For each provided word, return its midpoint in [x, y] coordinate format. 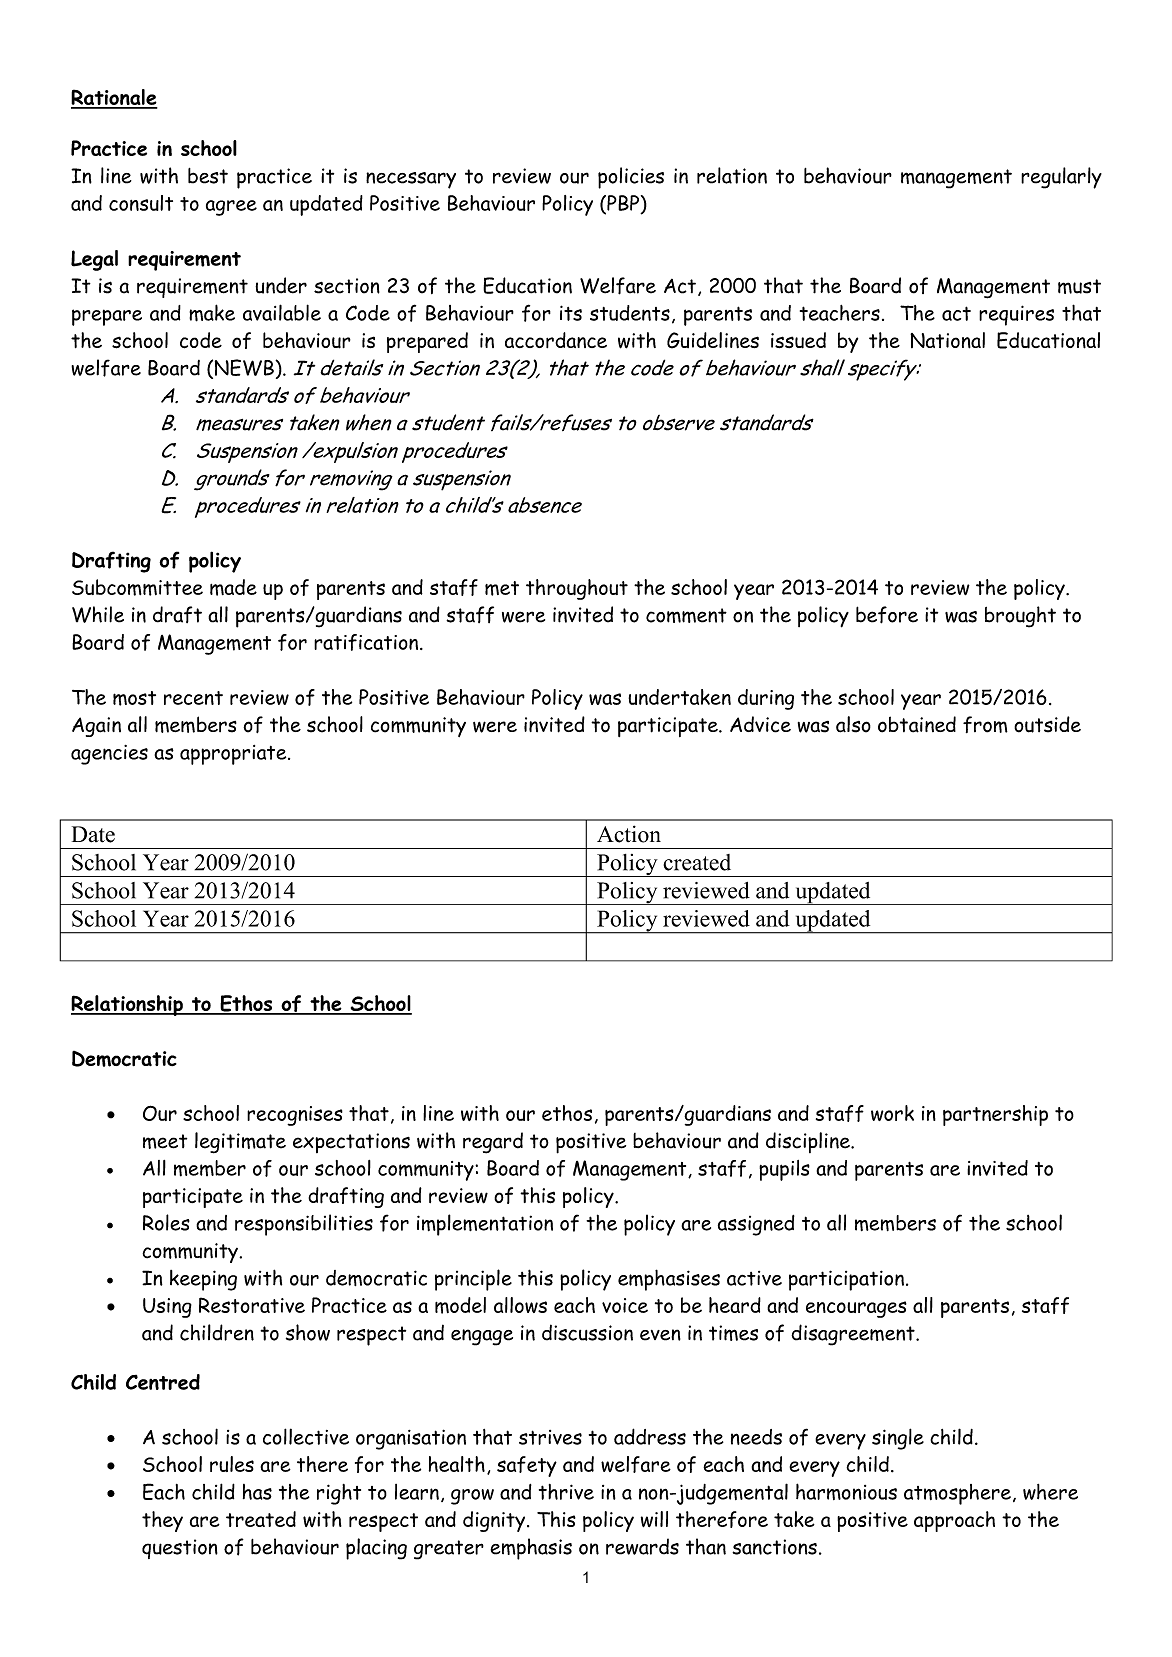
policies [631, 178]
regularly [1061, 178]
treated [261, 1519]
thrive [566, 1492]
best [208, 176]
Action [629, 834]
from [985, 724]
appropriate [234, 755]
